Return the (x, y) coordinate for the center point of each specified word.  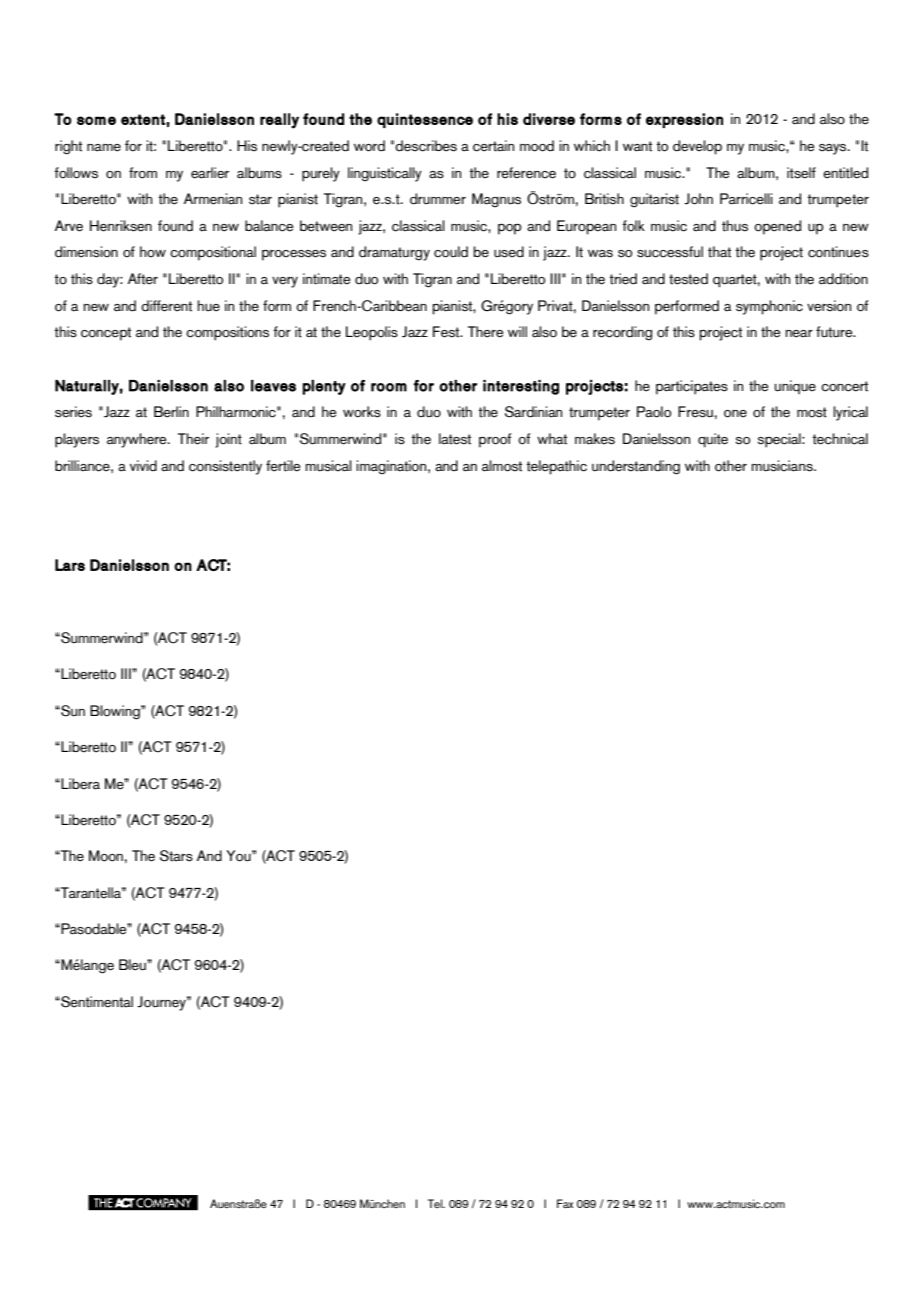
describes (426, 146)
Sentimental (96, 1002)
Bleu (133, 965)
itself (801, 173)
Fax (565, 1203)
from (143, 173)
